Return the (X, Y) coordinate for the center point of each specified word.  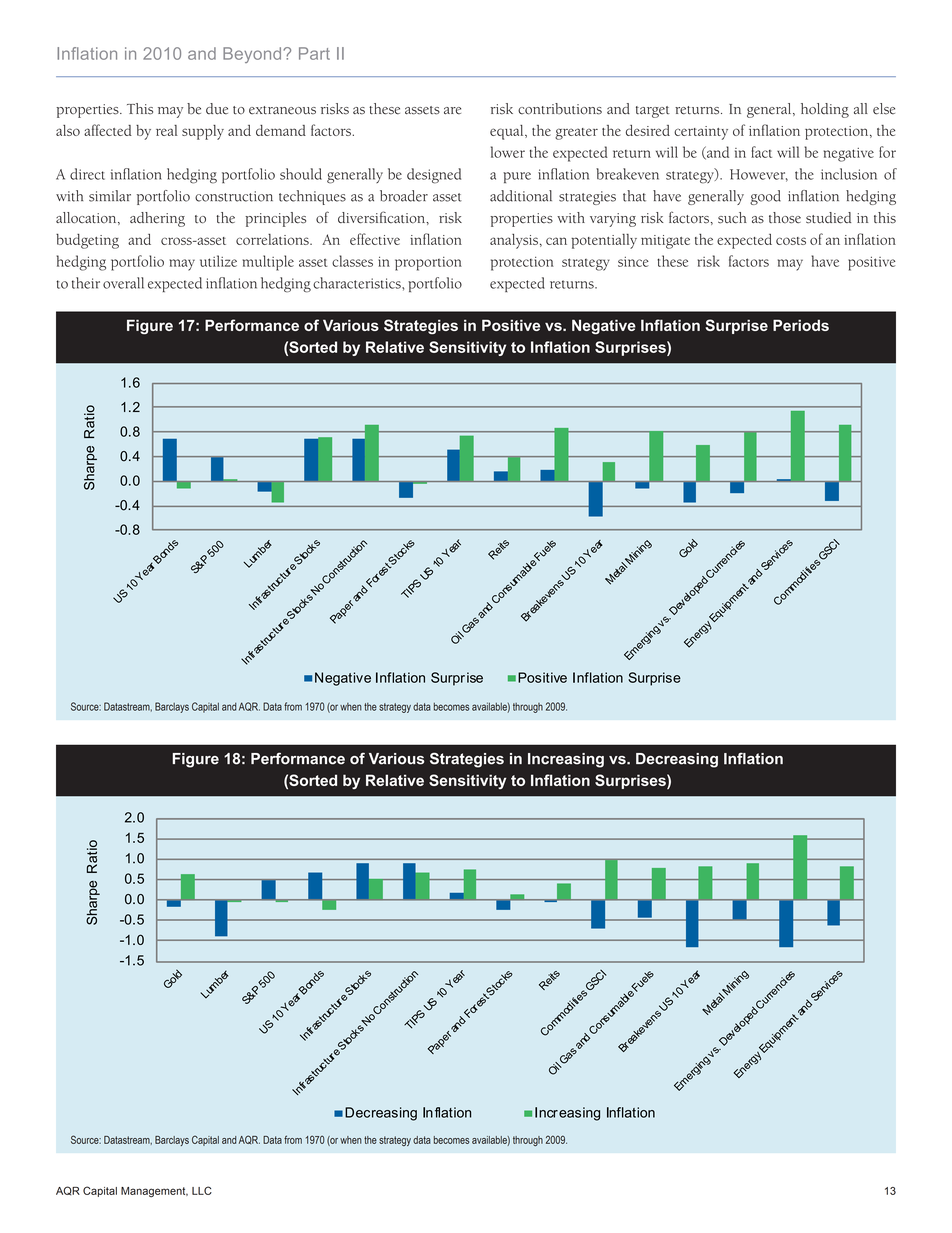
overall (123, 283)
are (452, 111)
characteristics (358, 283)
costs (791, 241)
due (217, 109)
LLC (202, 1190)
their (86, 283)
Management (154, 1192)
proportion (428, 264)
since (633, 262)
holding (825, 110)
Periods (801, 325)
